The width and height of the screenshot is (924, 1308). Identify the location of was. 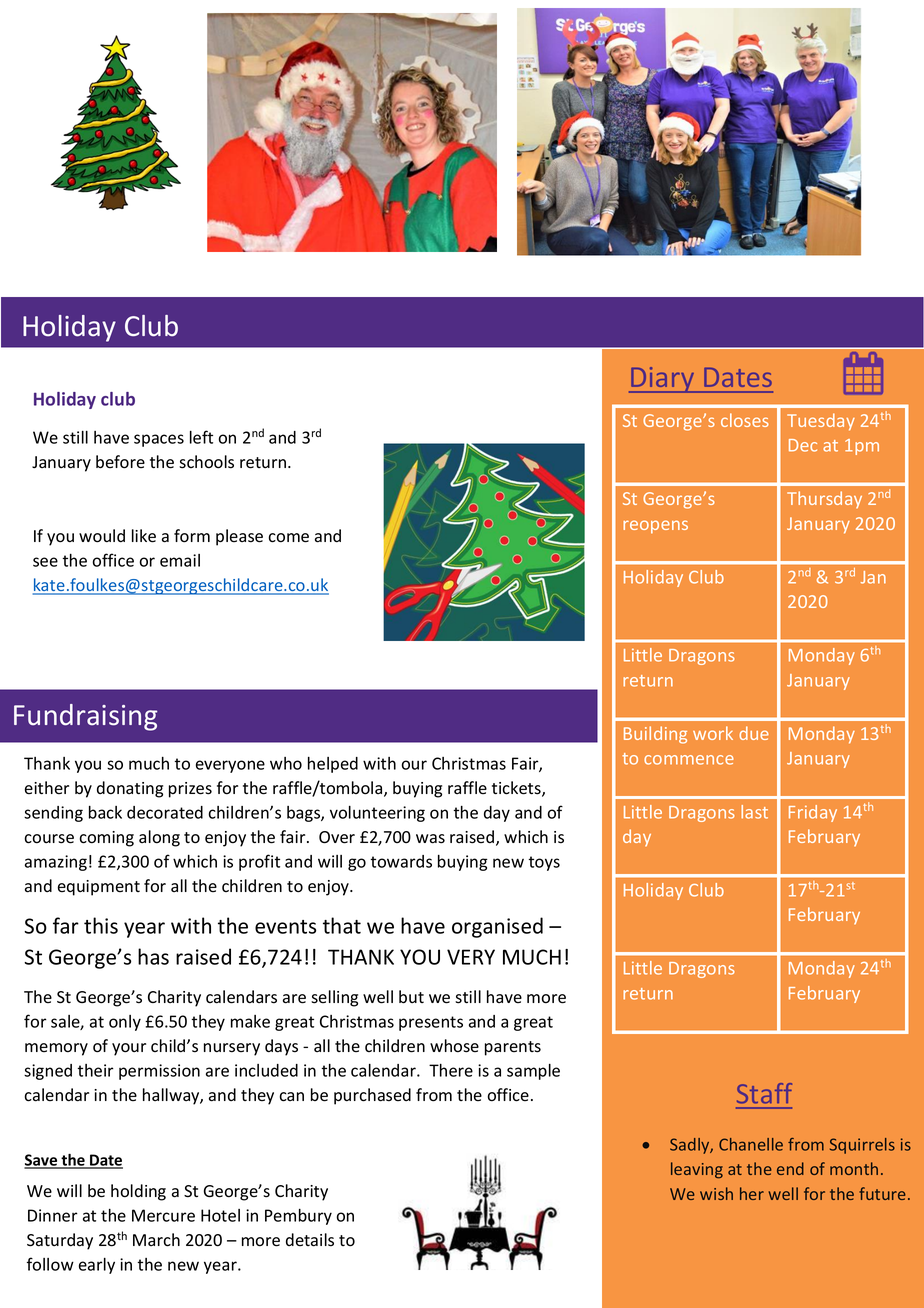
(430, 839).
